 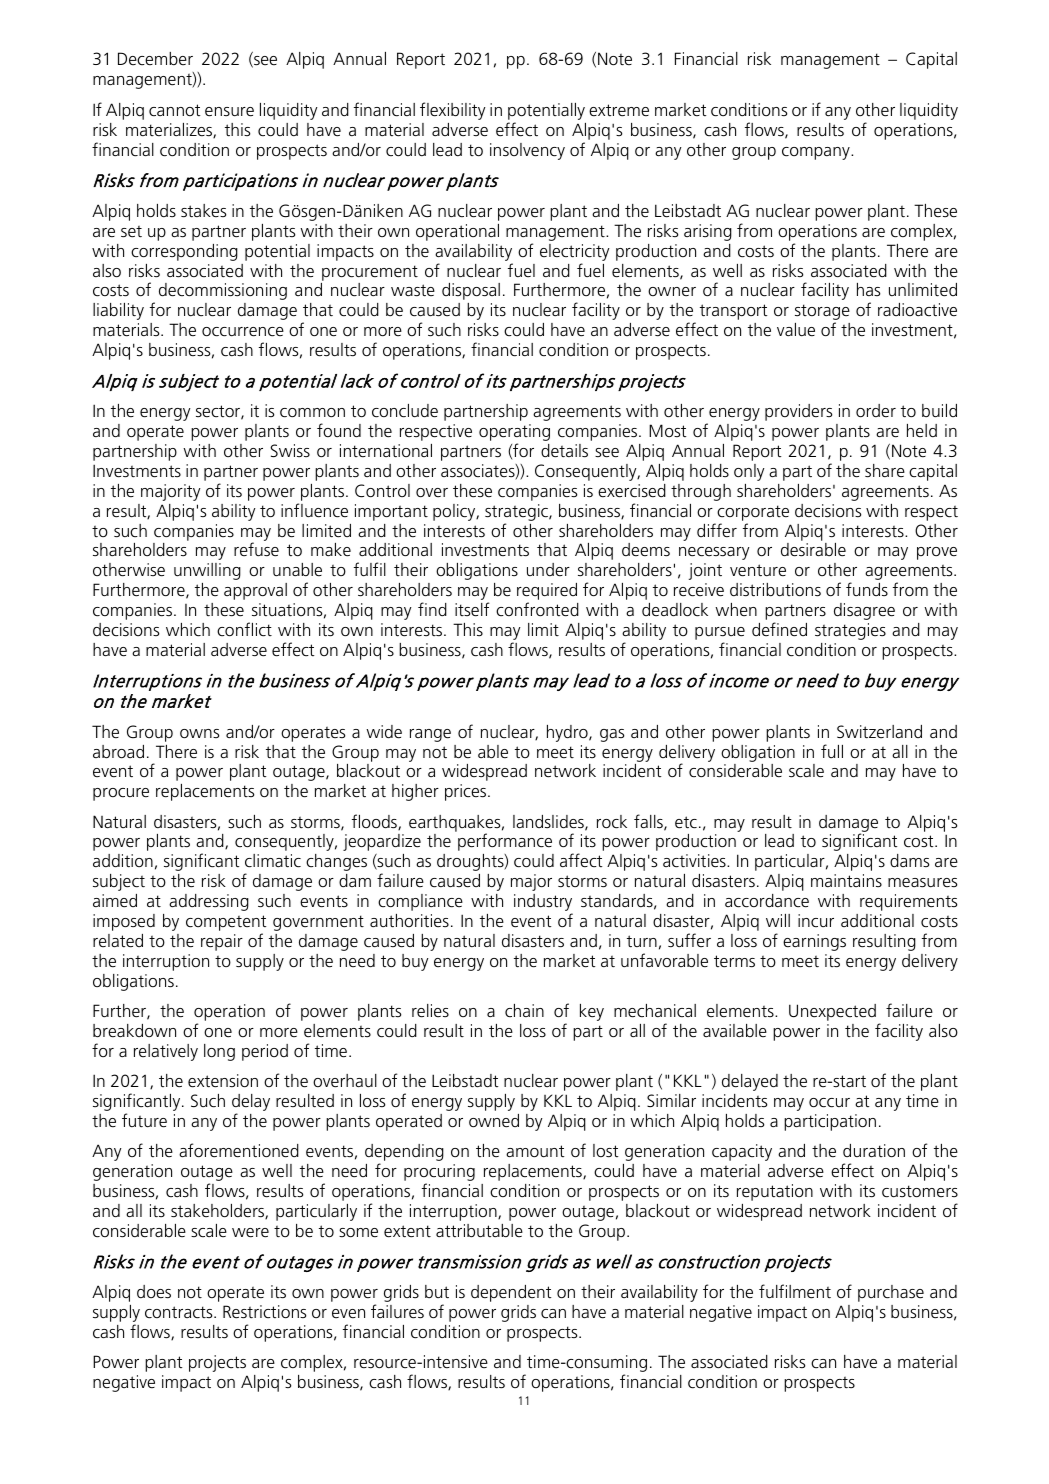 What do you see at coordinates (514, 434) in the document?
I see `operating` at bounding box center [514, 434].
